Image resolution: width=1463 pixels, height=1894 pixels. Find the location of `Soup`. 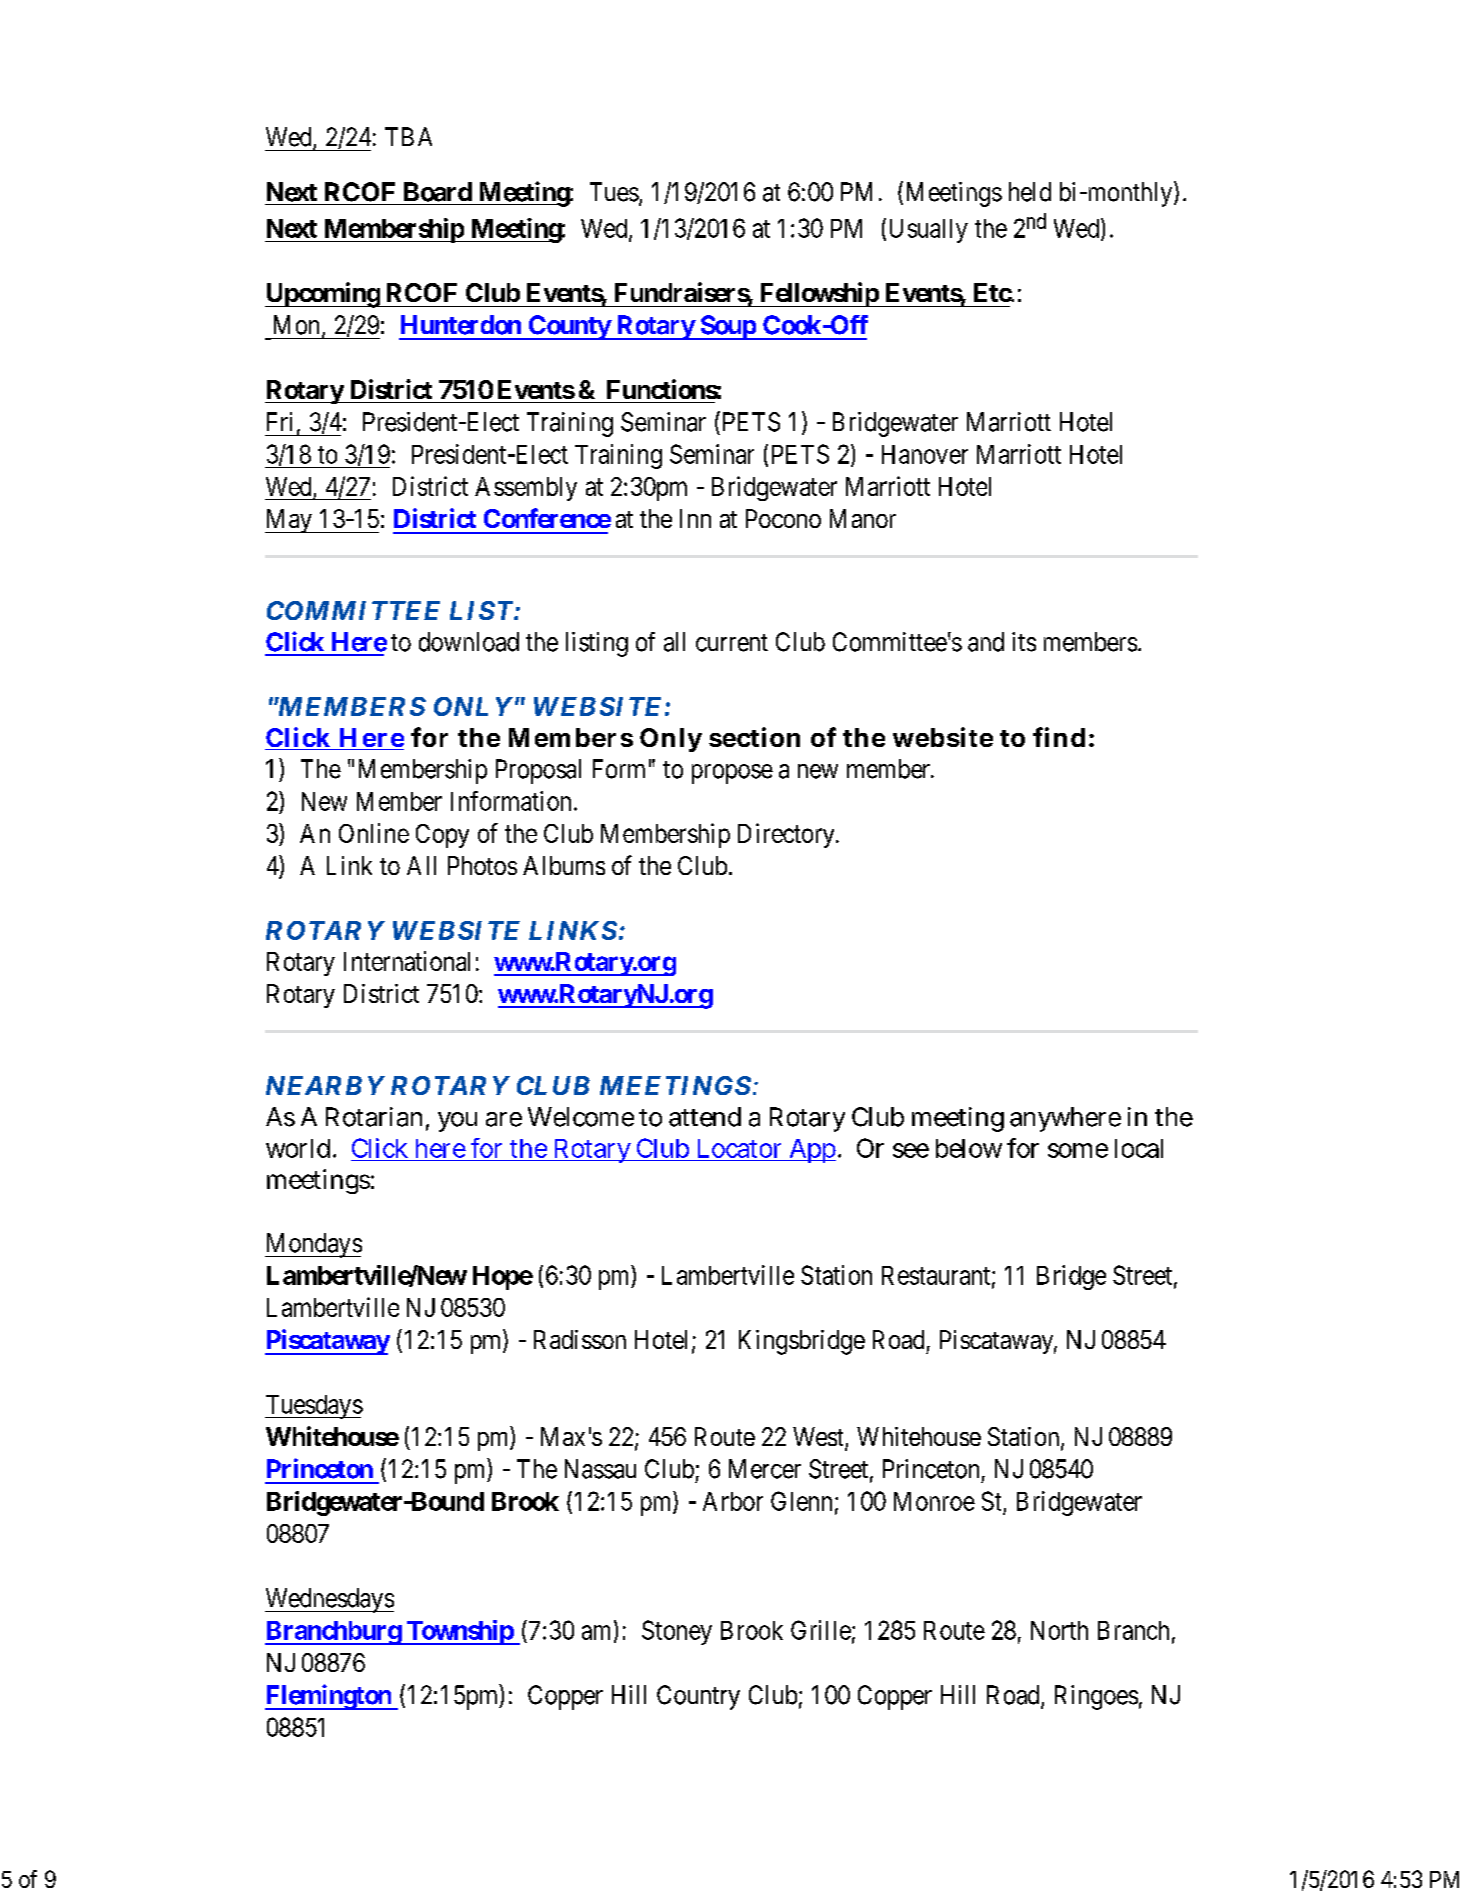

Soup is located at coordinates (727, 327).
